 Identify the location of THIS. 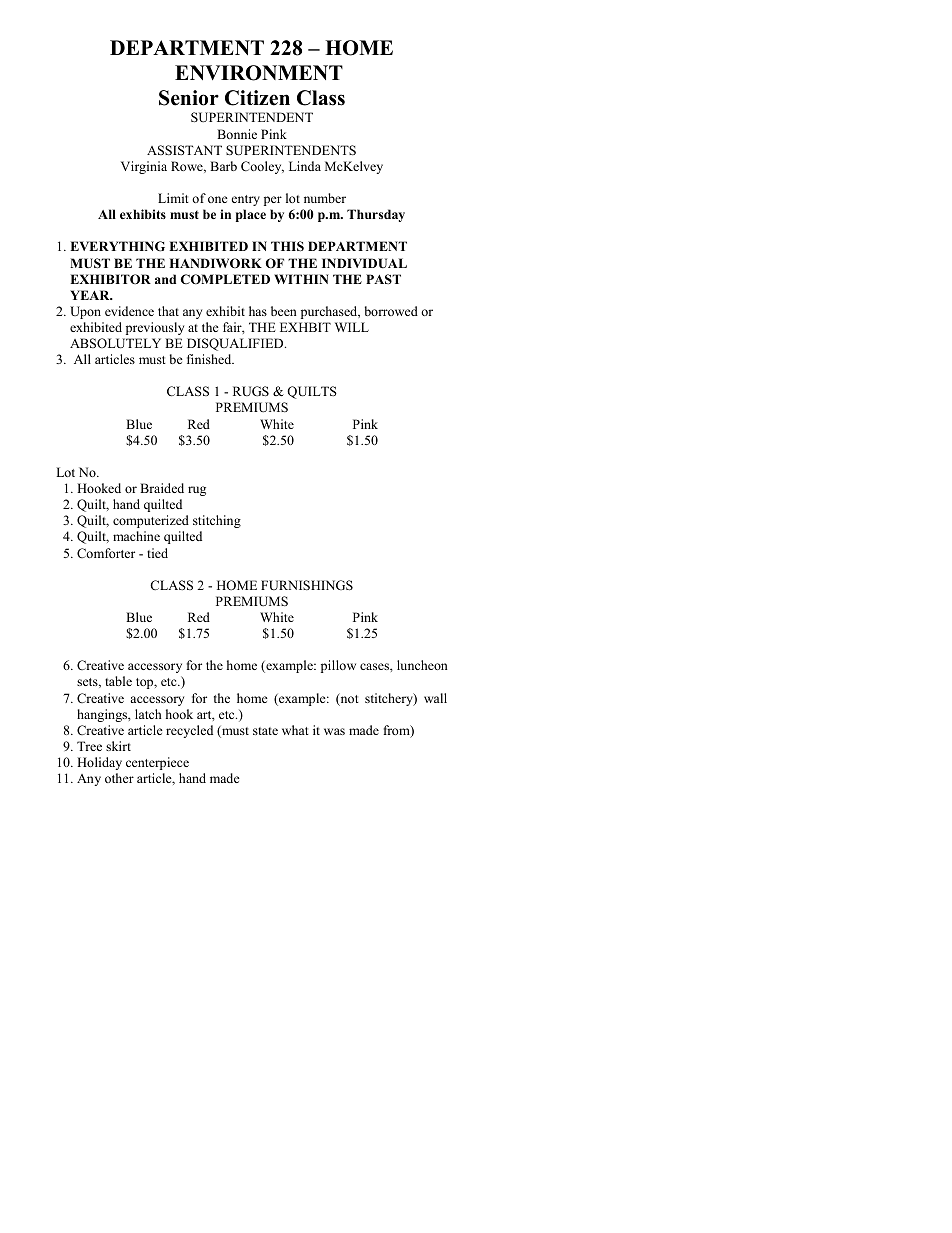
(287, 246).
